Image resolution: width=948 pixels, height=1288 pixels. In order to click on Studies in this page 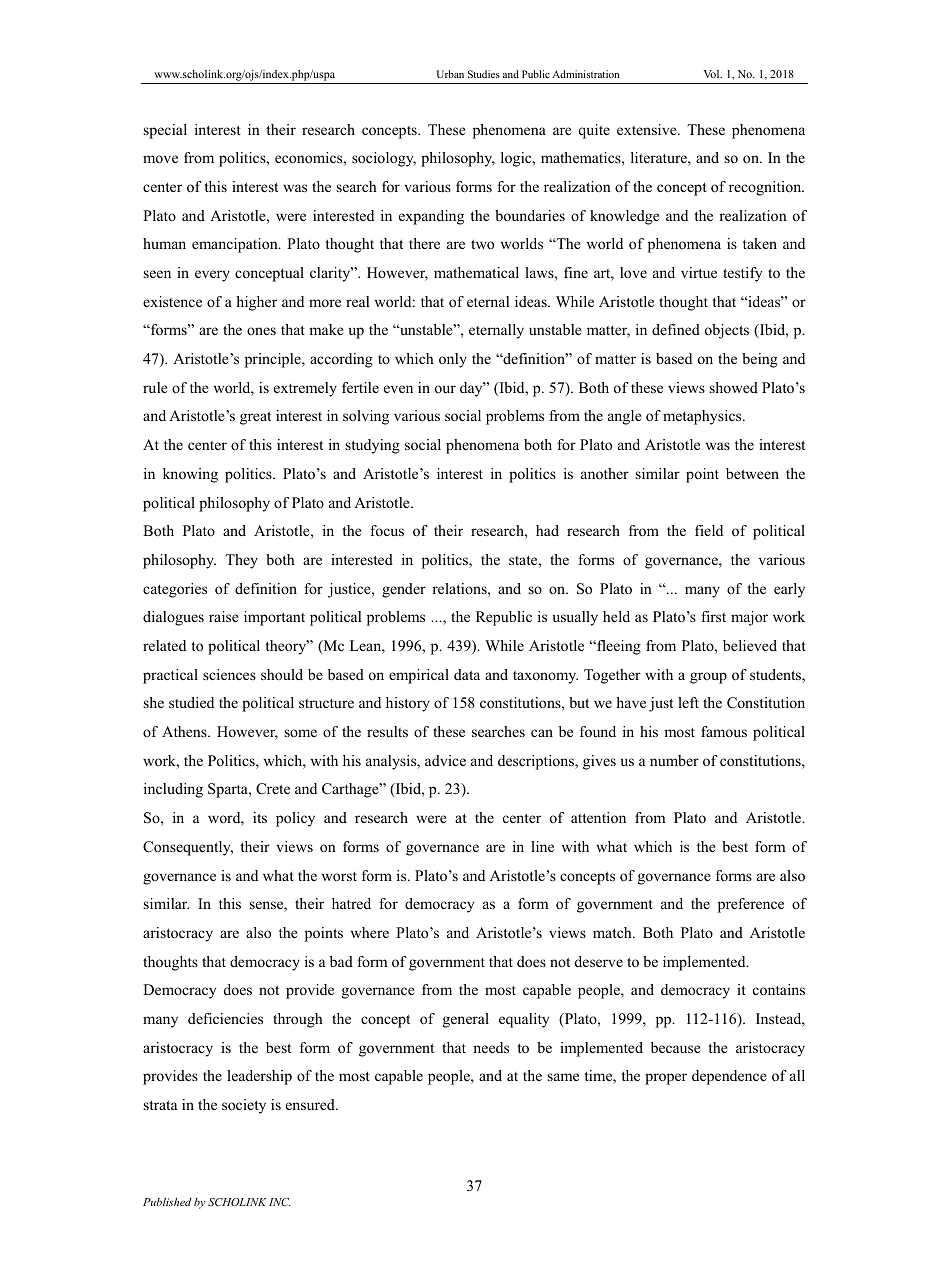, I will do `click(484, 74)`.
